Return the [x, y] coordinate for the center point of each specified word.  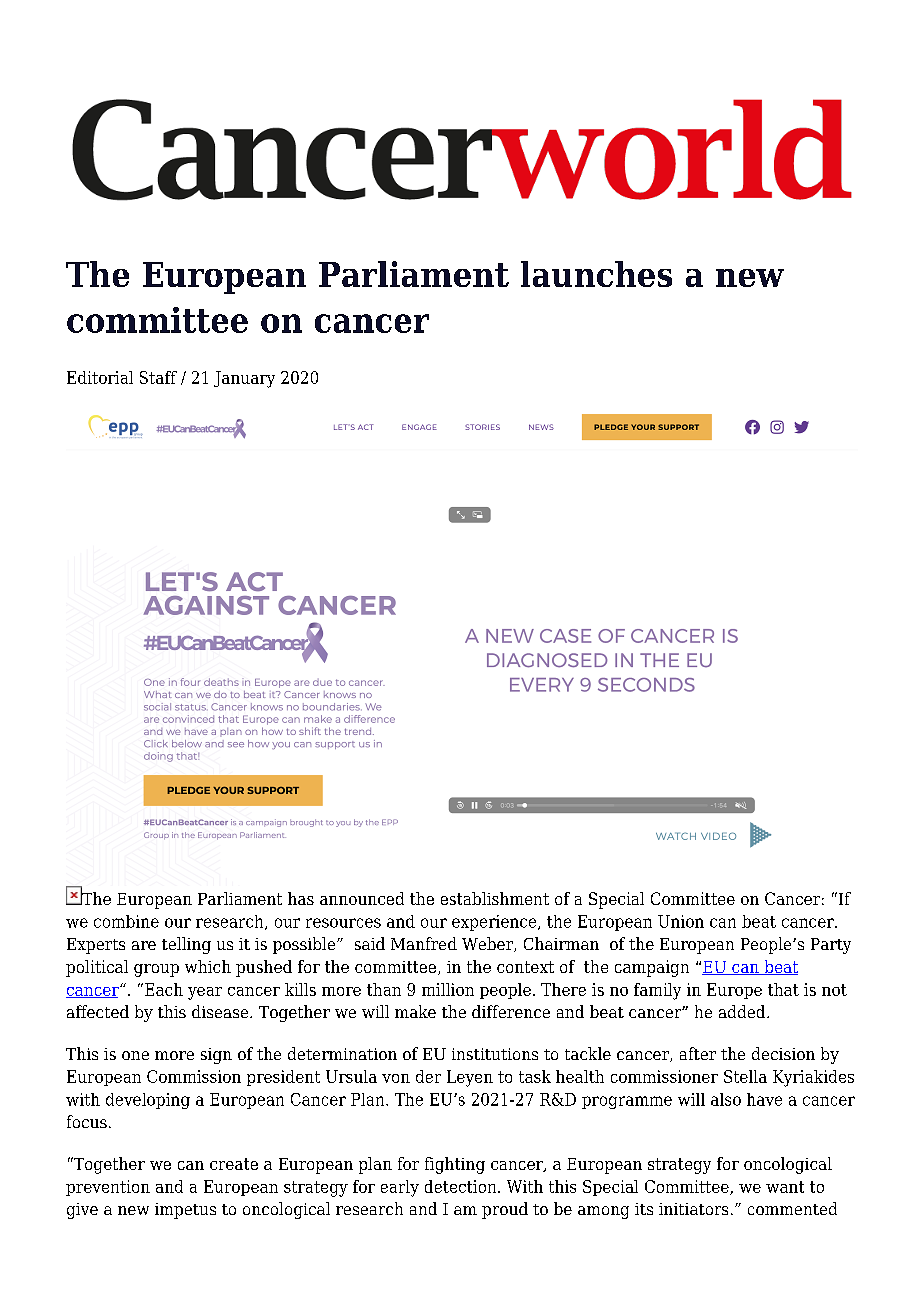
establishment [495, 898]
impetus [185, 1211]
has [301, 898]
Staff [158, 377]
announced [362, 898]
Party [831, 946]
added [743, 1011]
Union [681, 921]
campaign [652, 968]
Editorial [100, 377]
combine [126, 921]
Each [164, 989]
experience [495, 923]
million [448, 989]
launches [596, 274]
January [244, 379]
